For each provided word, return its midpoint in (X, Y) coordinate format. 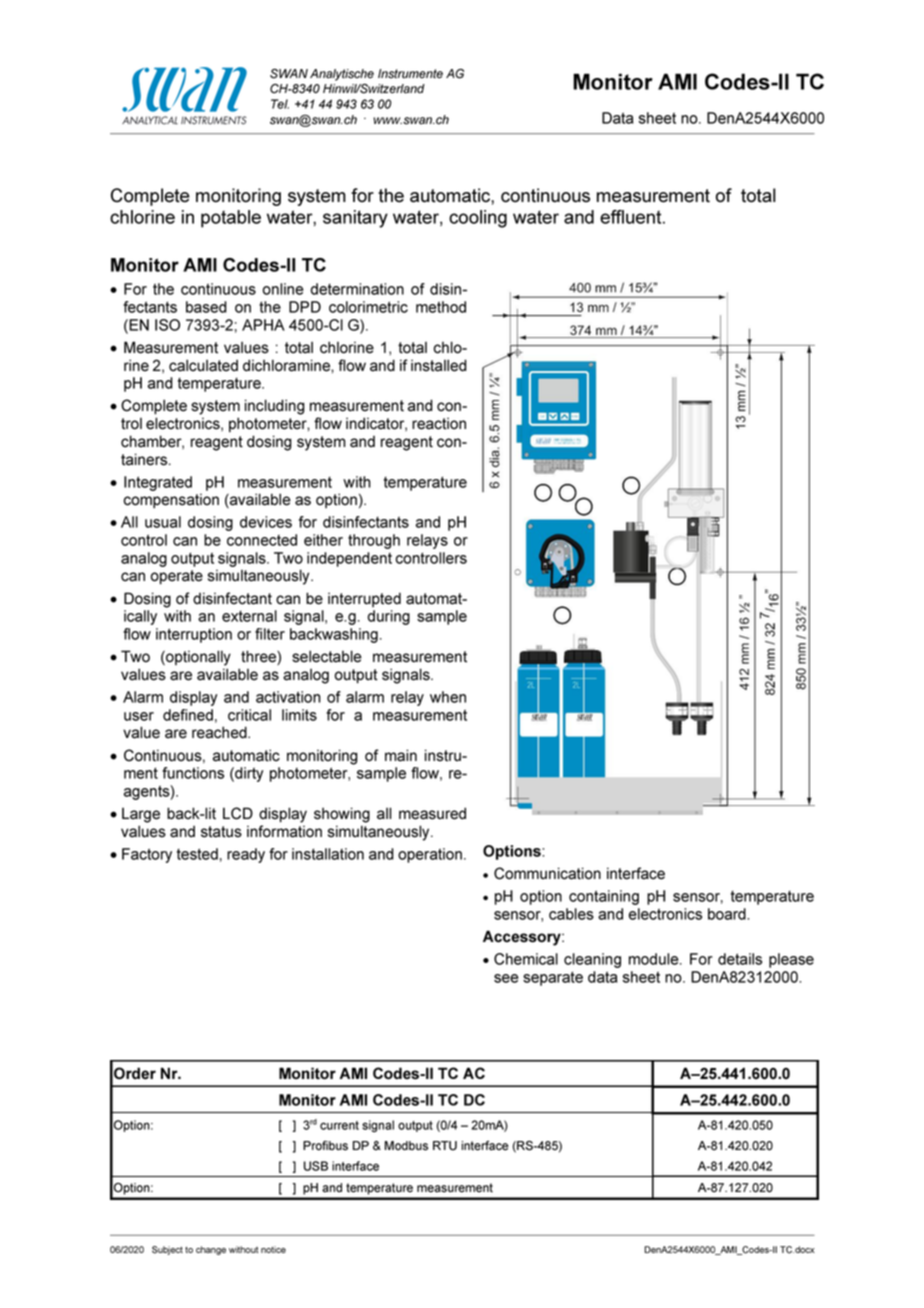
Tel (280, 104)
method (441, 307)
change (211, 1250)
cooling (478, 219)
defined (188, 715)
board (728, 914)
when (448, 697)
